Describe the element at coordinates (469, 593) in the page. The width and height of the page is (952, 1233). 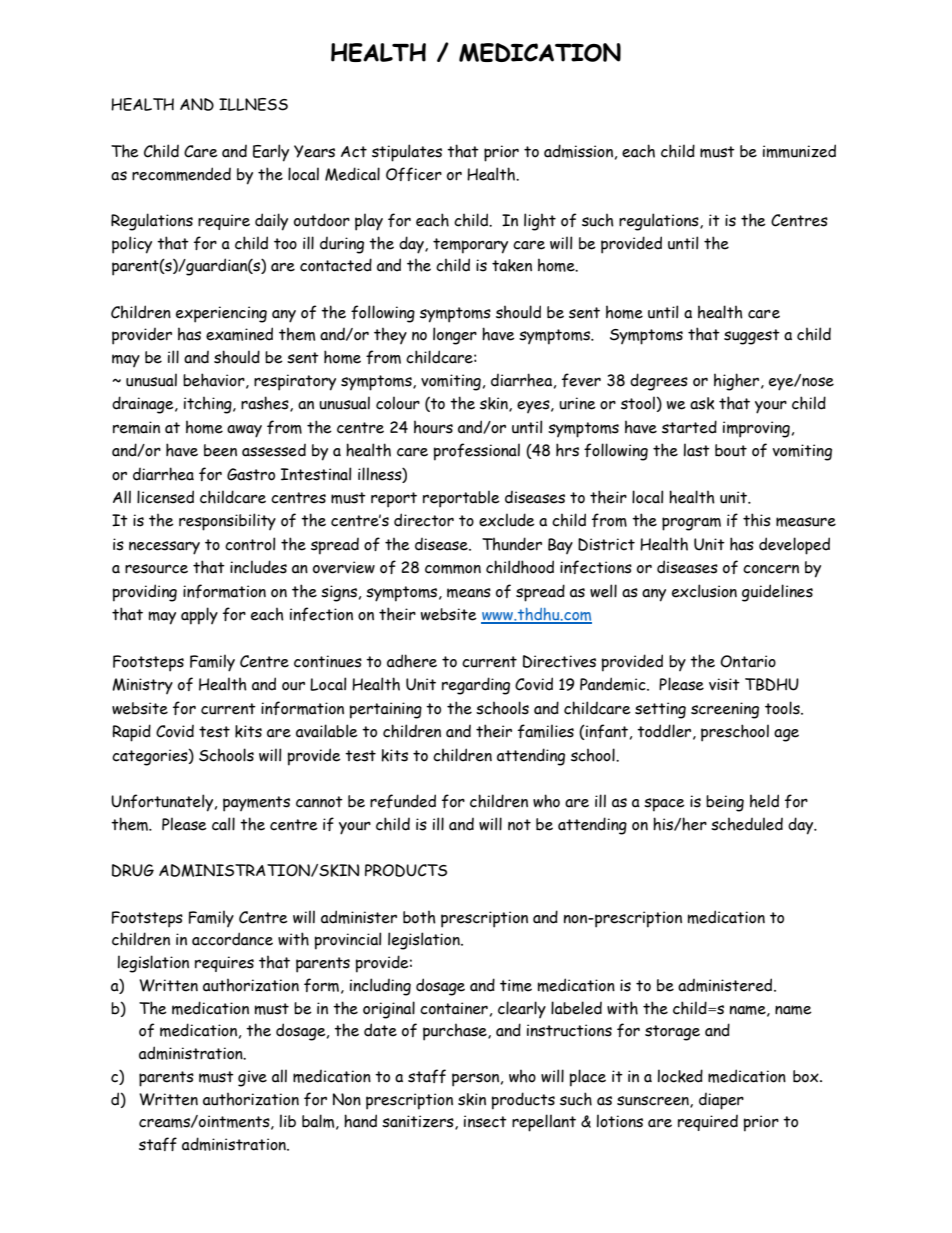
I see `means` at that location.
